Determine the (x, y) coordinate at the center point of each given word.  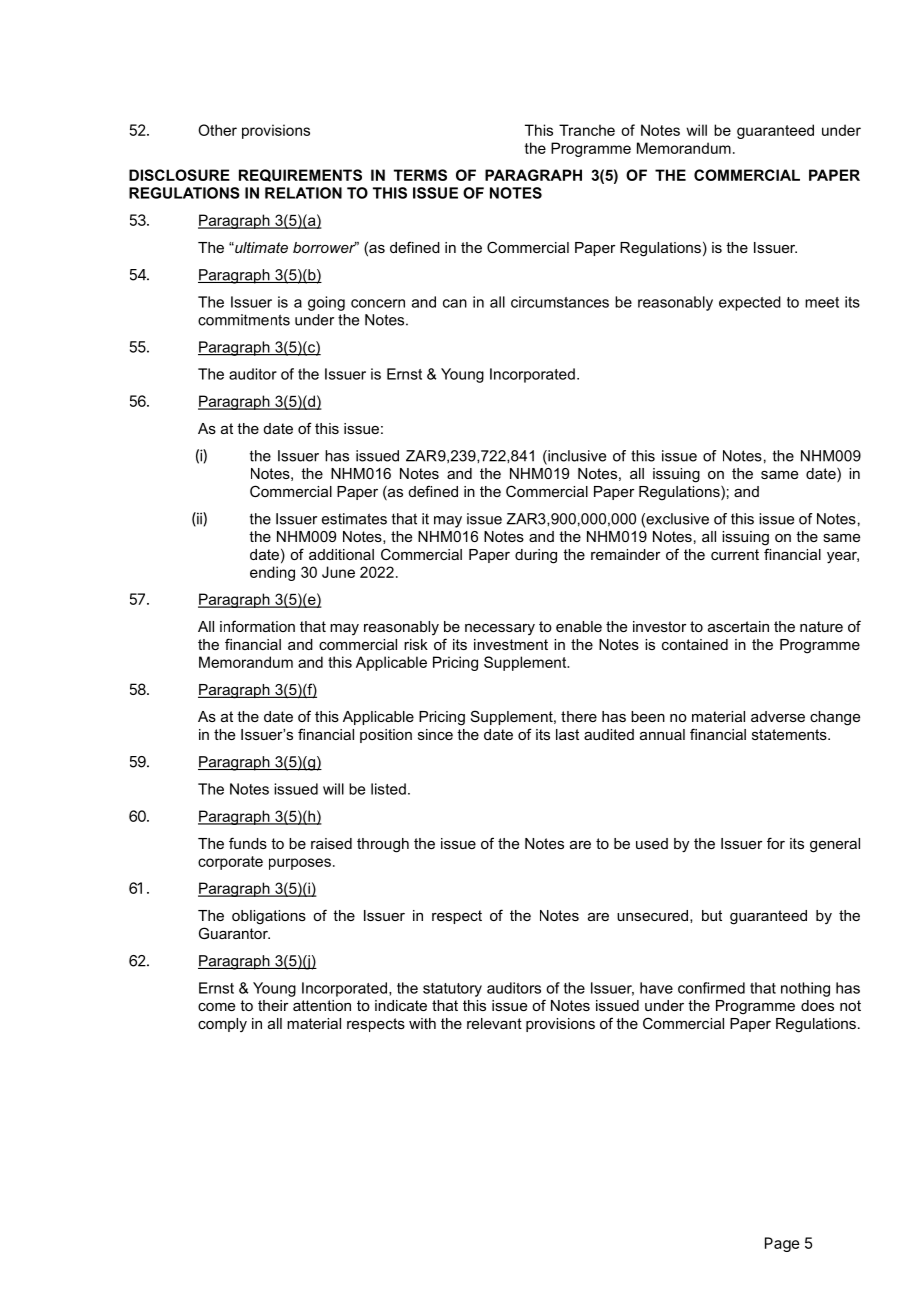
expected (750, 303)
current (735, 554)
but (712, 915)
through (383, 845)
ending (272, 573)
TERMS (420, 175)
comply (222, 1025)
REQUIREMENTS (300, 175)
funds (248, 843)
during (536, 556)
